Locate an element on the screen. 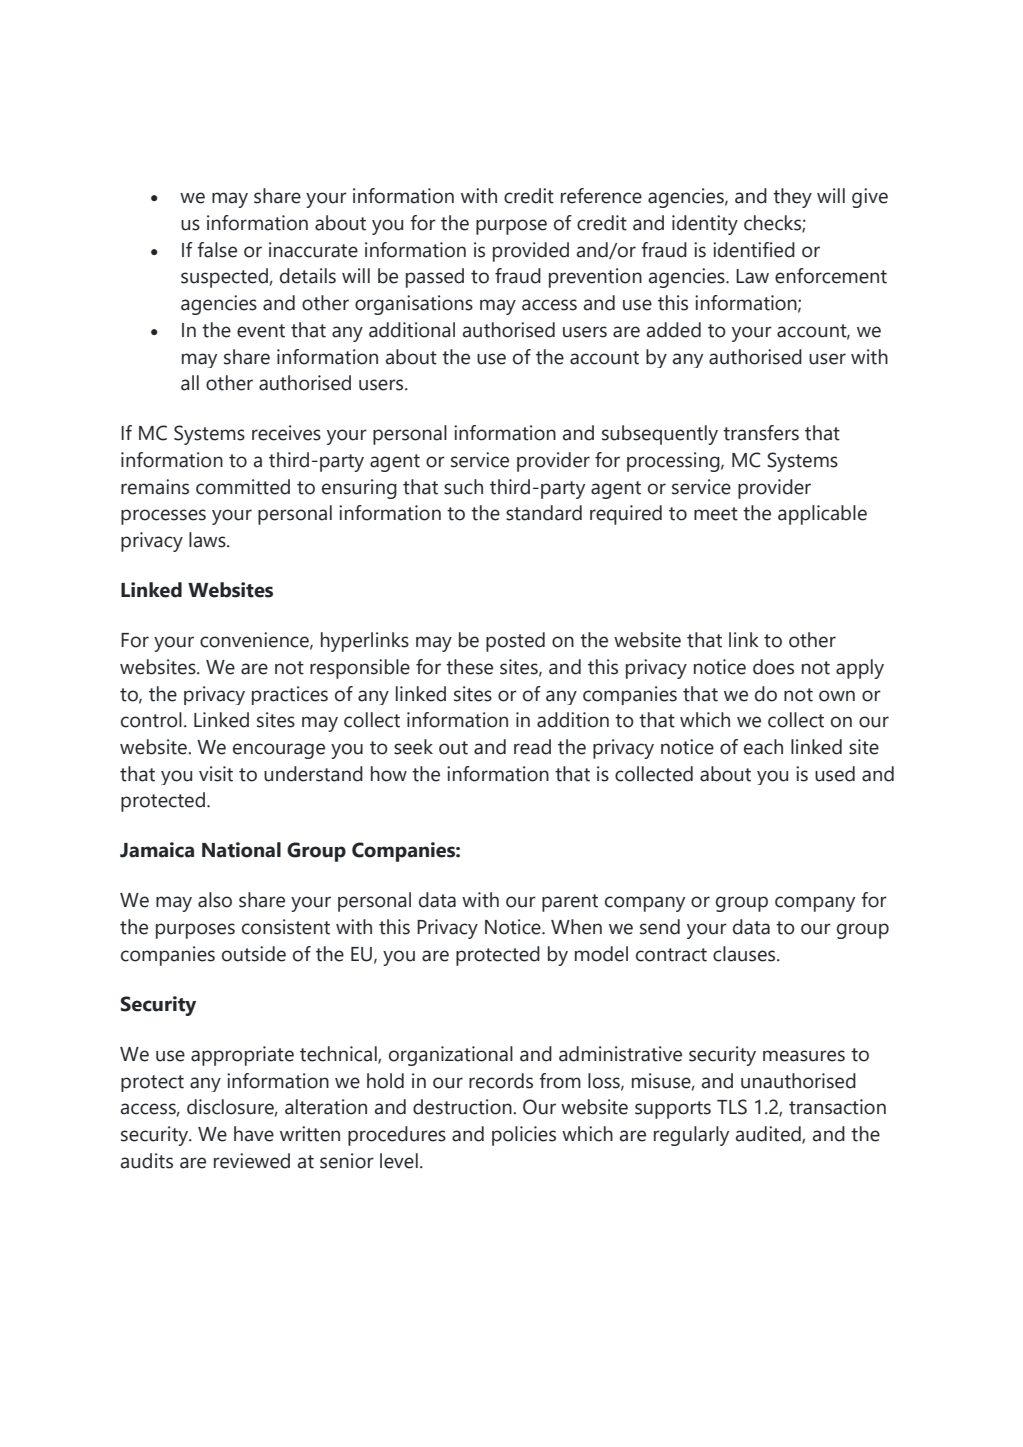 The image size is (1023, 1447). provided is located at coordinates (531, 252).
